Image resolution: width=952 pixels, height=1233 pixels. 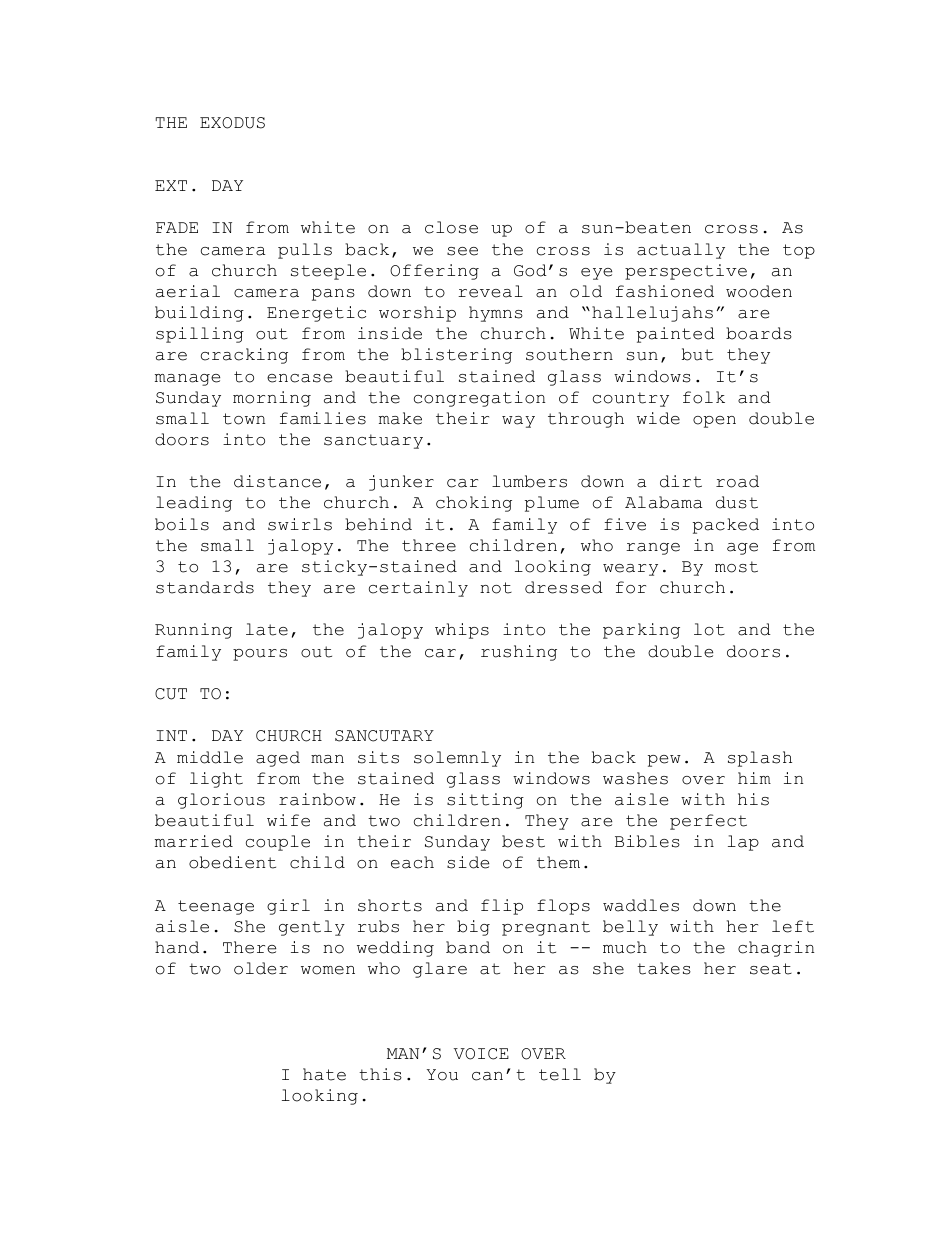 I want to click on lot, so click(x=709, y=629).
